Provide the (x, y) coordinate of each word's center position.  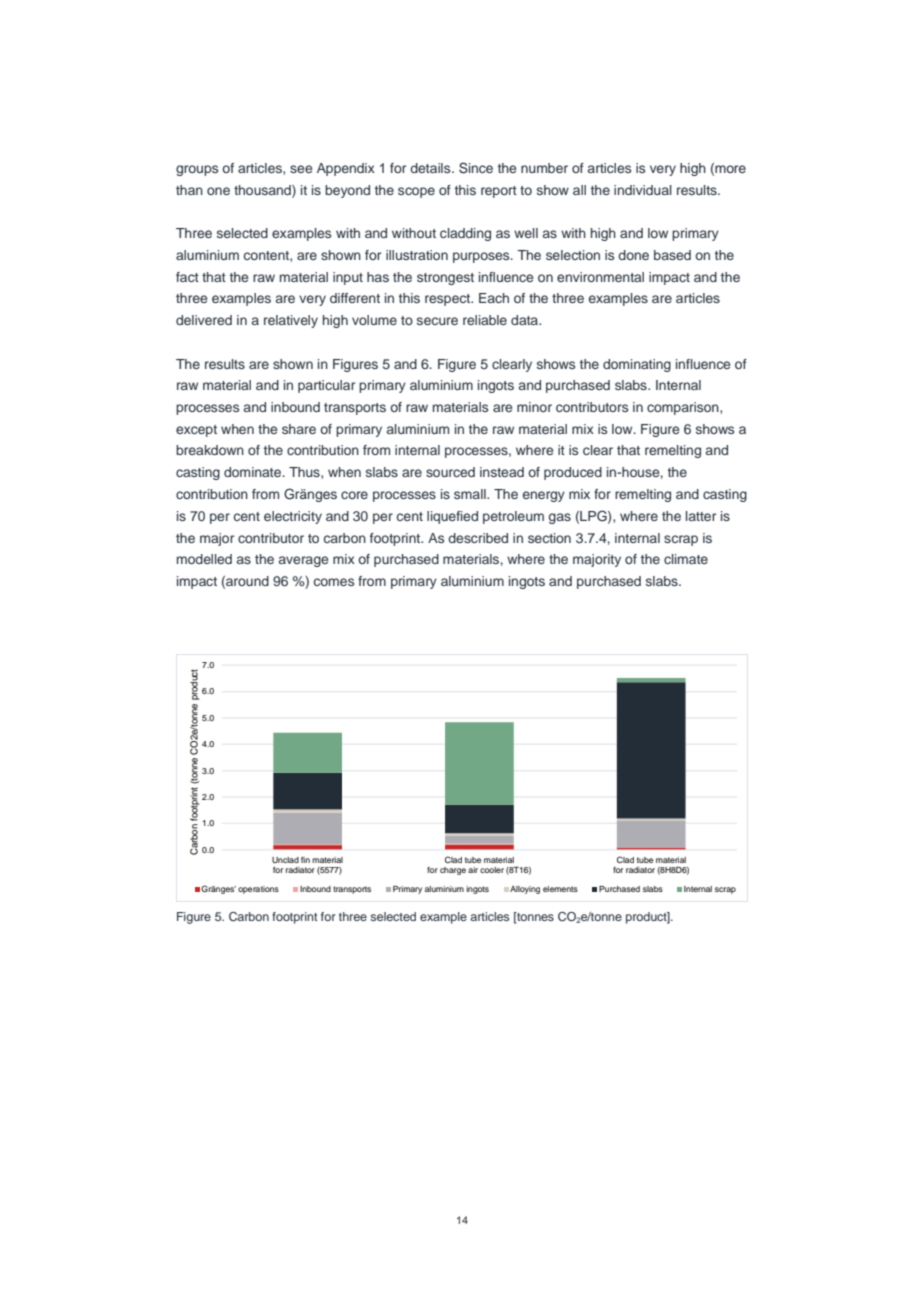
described (478, 538)
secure (437, 321)
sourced (450, 472)
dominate (254, 472)
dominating (637, 365)
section (549, 538)
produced (573, 473)
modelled (204, 559)
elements (560, 889)
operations (258, 890)
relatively (291, 321)
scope (416, 192)
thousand (263, 191)
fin (305, 860)
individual (643, 190)
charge (453, 871)
